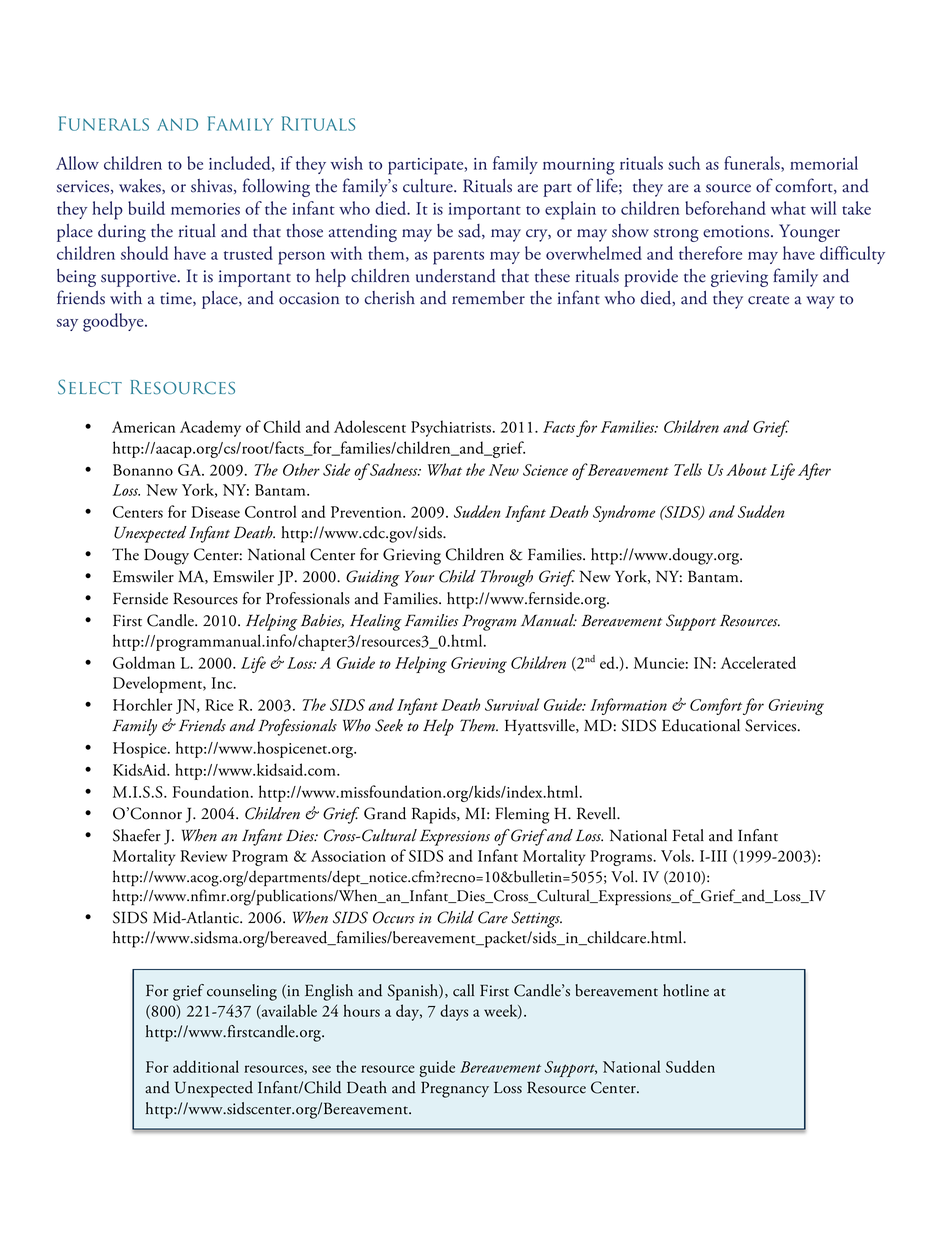  Describe the element at coordinates (746, 469) in the image. I see `About` at that location.
